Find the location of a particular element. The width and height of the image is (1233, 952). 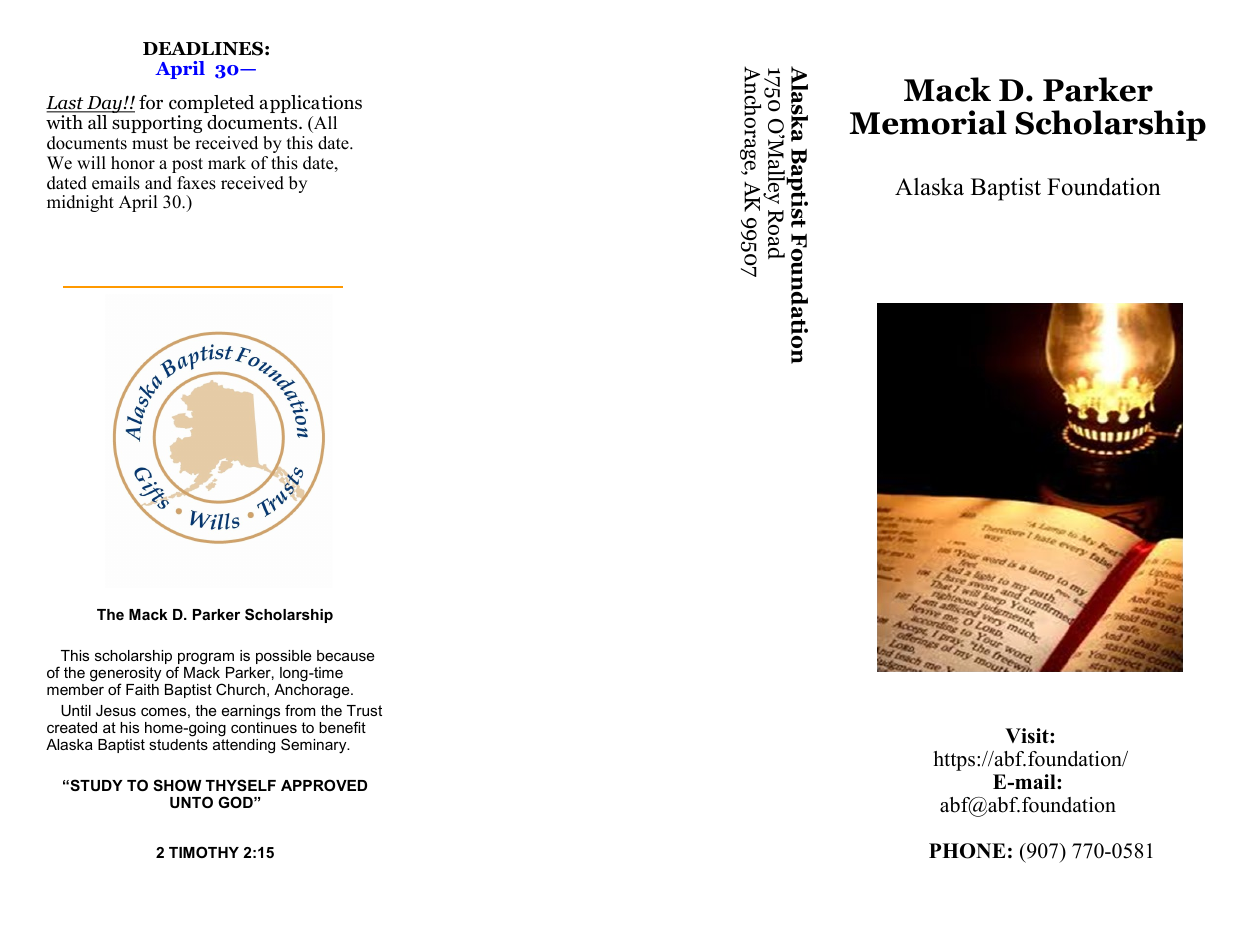

Memorial is located at coordinates (928, 122).
